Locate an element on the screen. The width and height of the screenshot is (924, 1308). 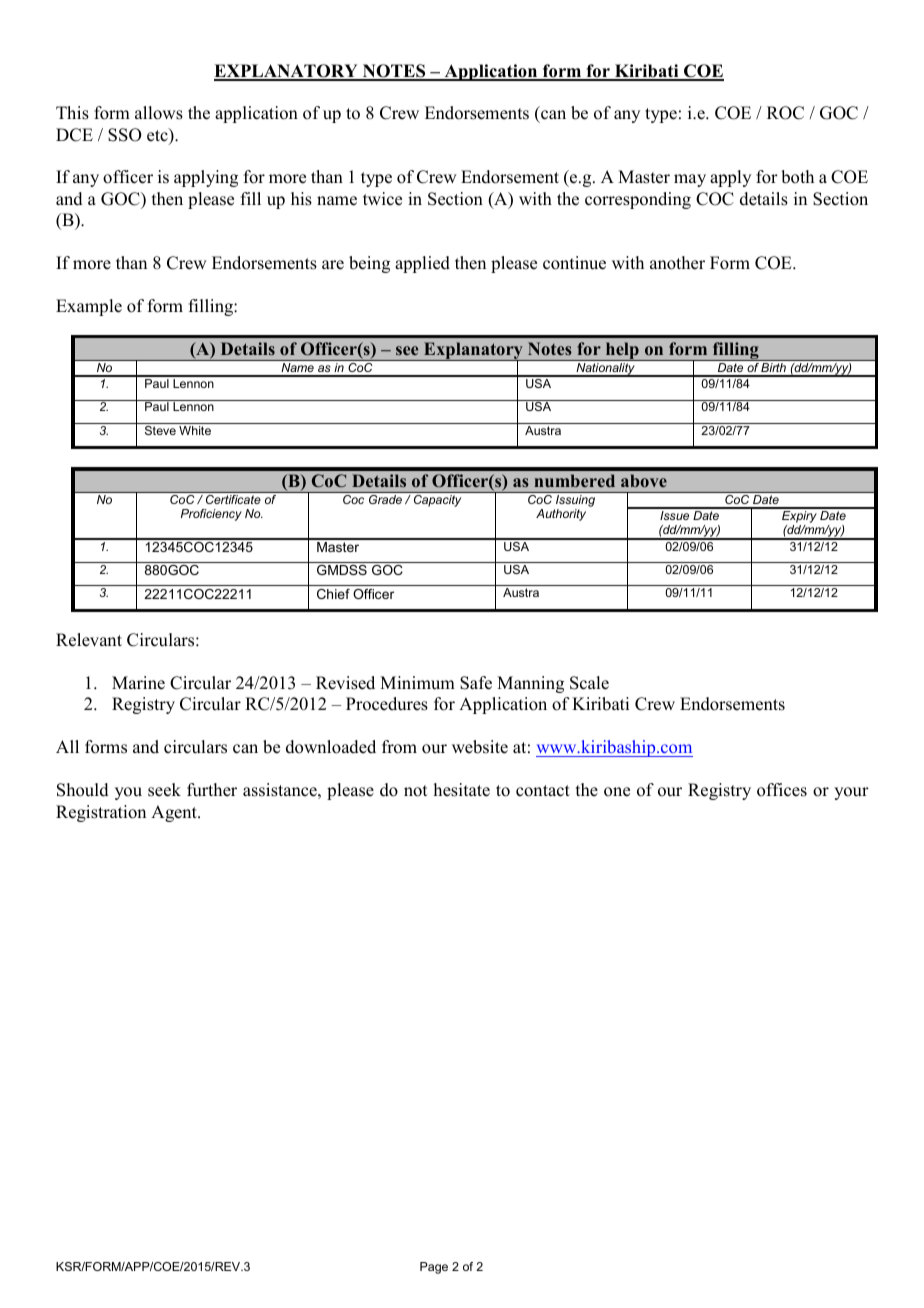
offices is located at coordinates (782, 790).
